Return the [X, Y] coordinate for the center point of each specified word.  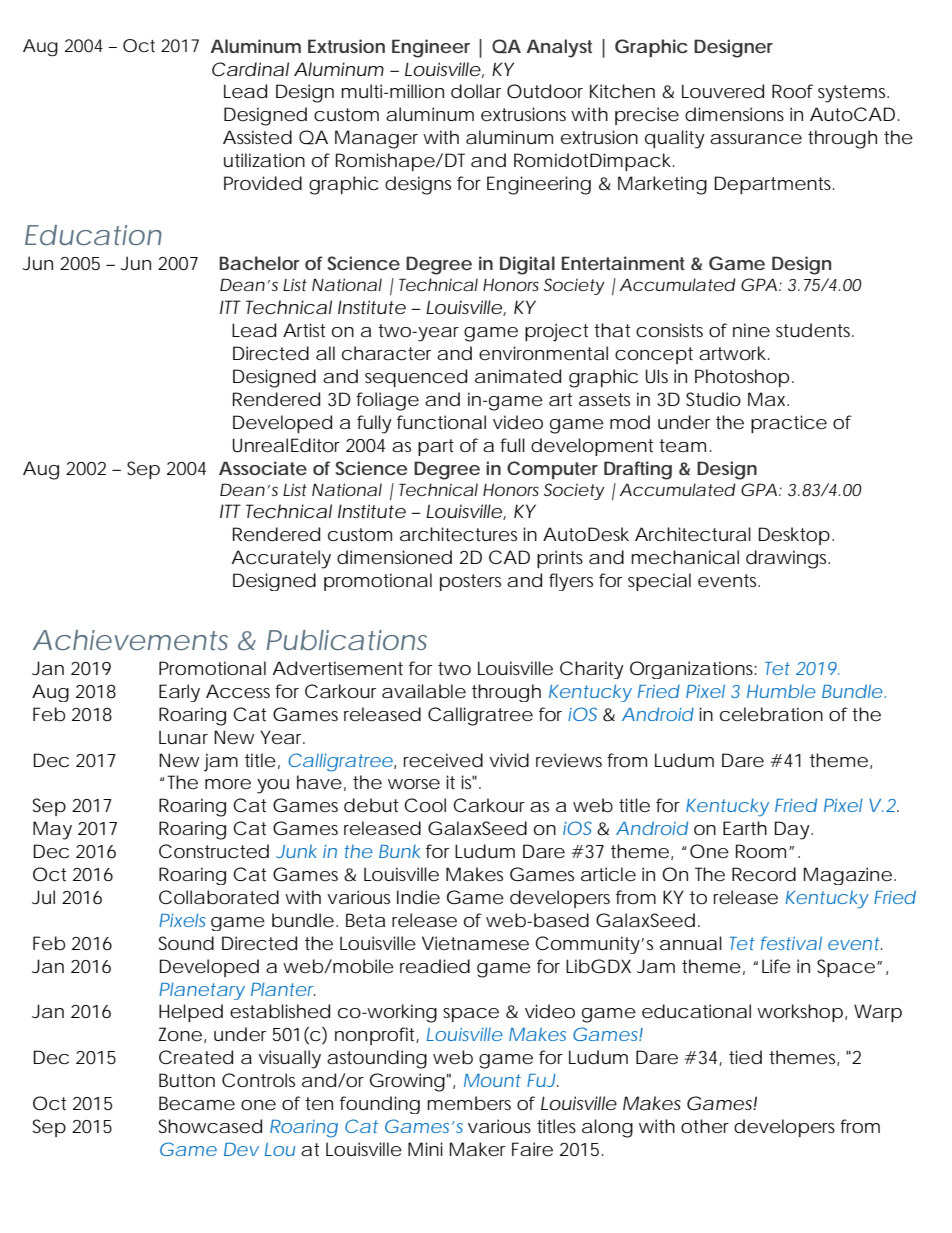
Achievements [130, 640]
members [469, 1103]
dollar [476, 91]
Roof [792, 91]
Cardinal [250, 69]
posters [470, 582]
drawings [788, 559]
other [705, 1126]
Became [197, 1103]
